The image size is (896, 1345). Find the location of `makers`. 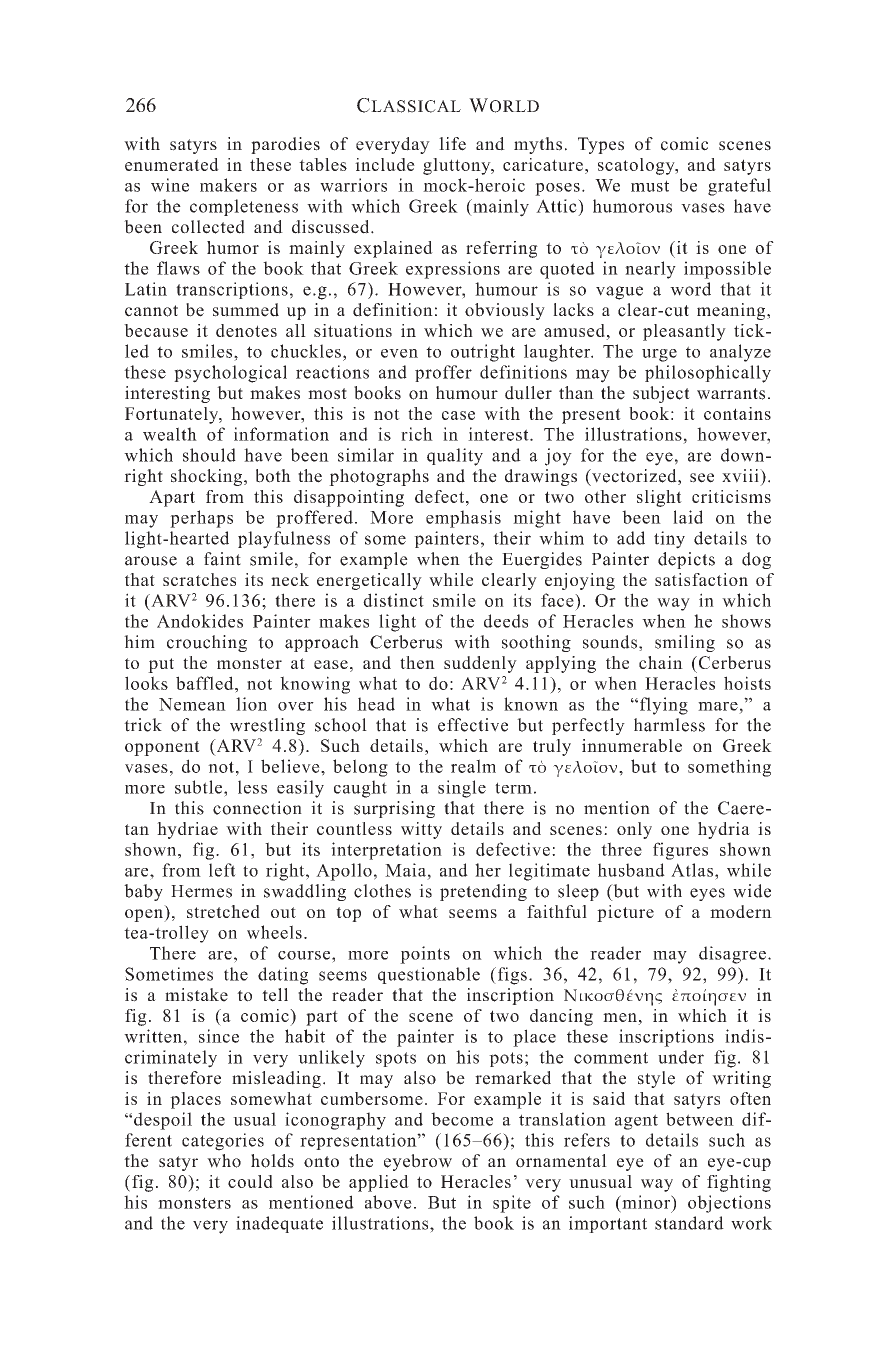

makers is located at coordinates (228, 185).
